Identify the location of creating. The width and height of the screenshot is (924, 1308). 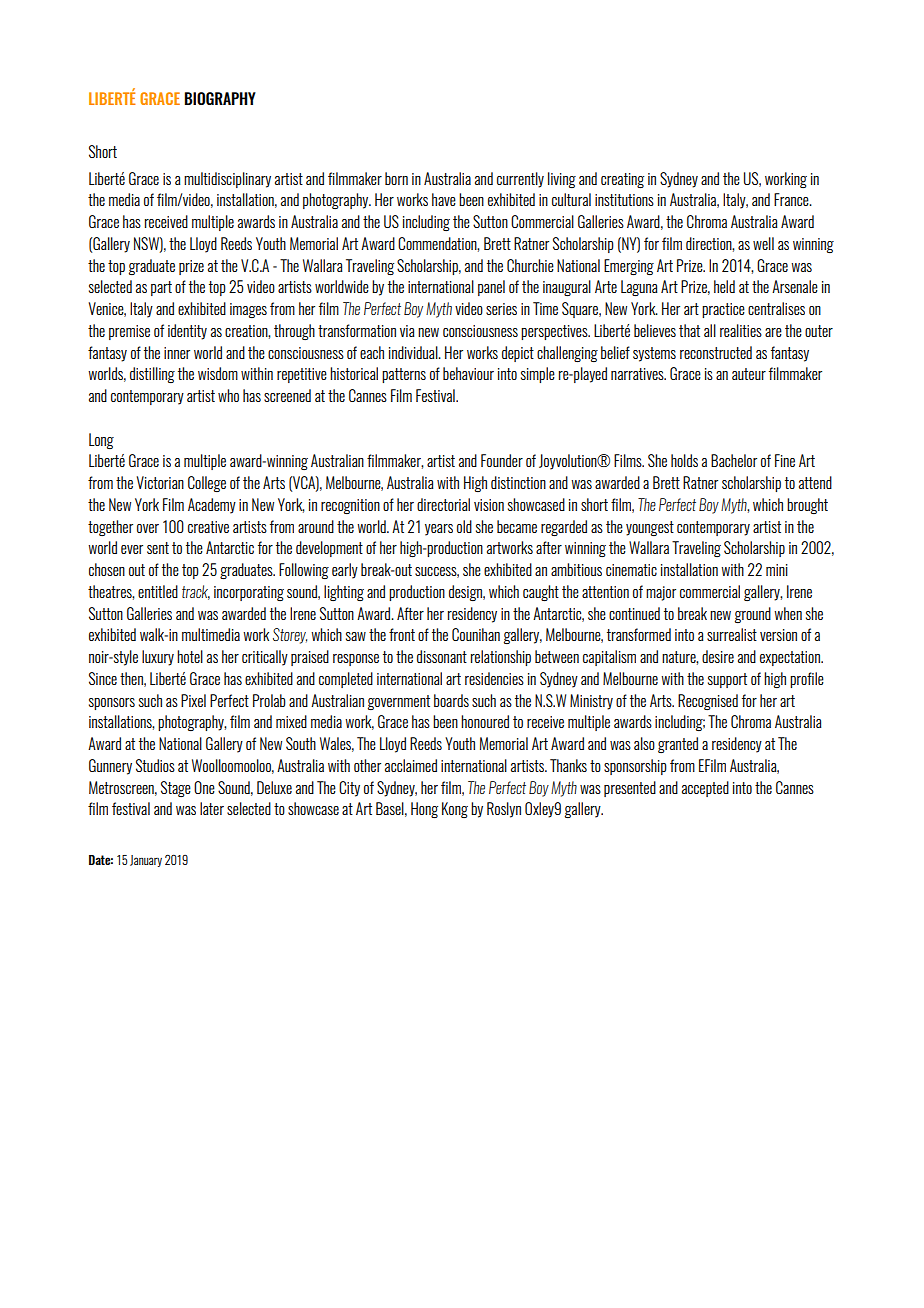
(622, 180).
